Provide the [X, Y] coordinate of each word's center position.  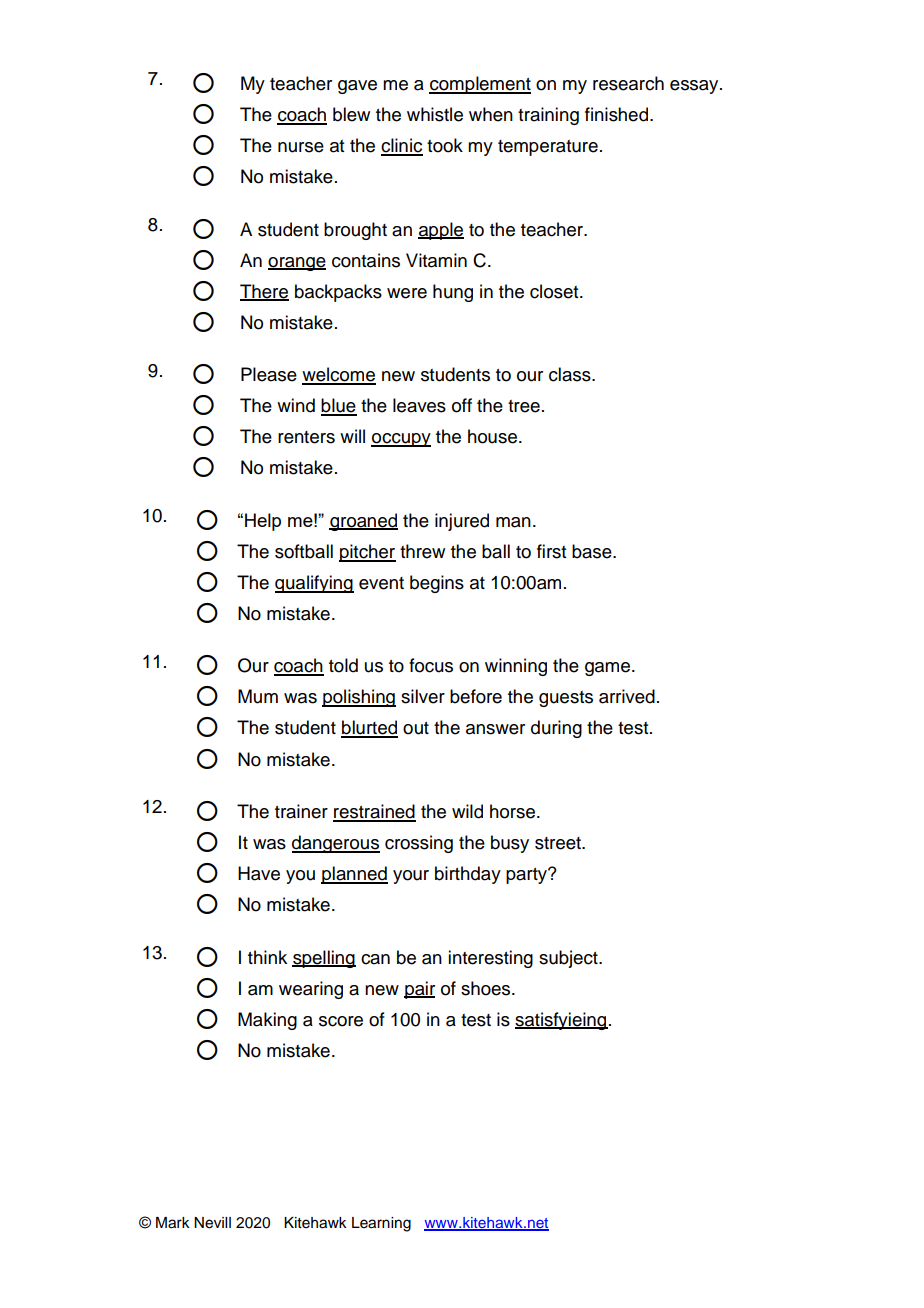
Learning [381, 1224]
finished [618, 114]
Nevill [212, 1223]
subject [569, 959]
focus [431, 665]
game [609, 669]
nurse [301, 147]
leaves [419, 405]
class [571, 374]
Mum [258, 696]
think [267, 957]
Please [269, 374]
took [445, 145]
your [411, 877]
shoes [487, 988]
